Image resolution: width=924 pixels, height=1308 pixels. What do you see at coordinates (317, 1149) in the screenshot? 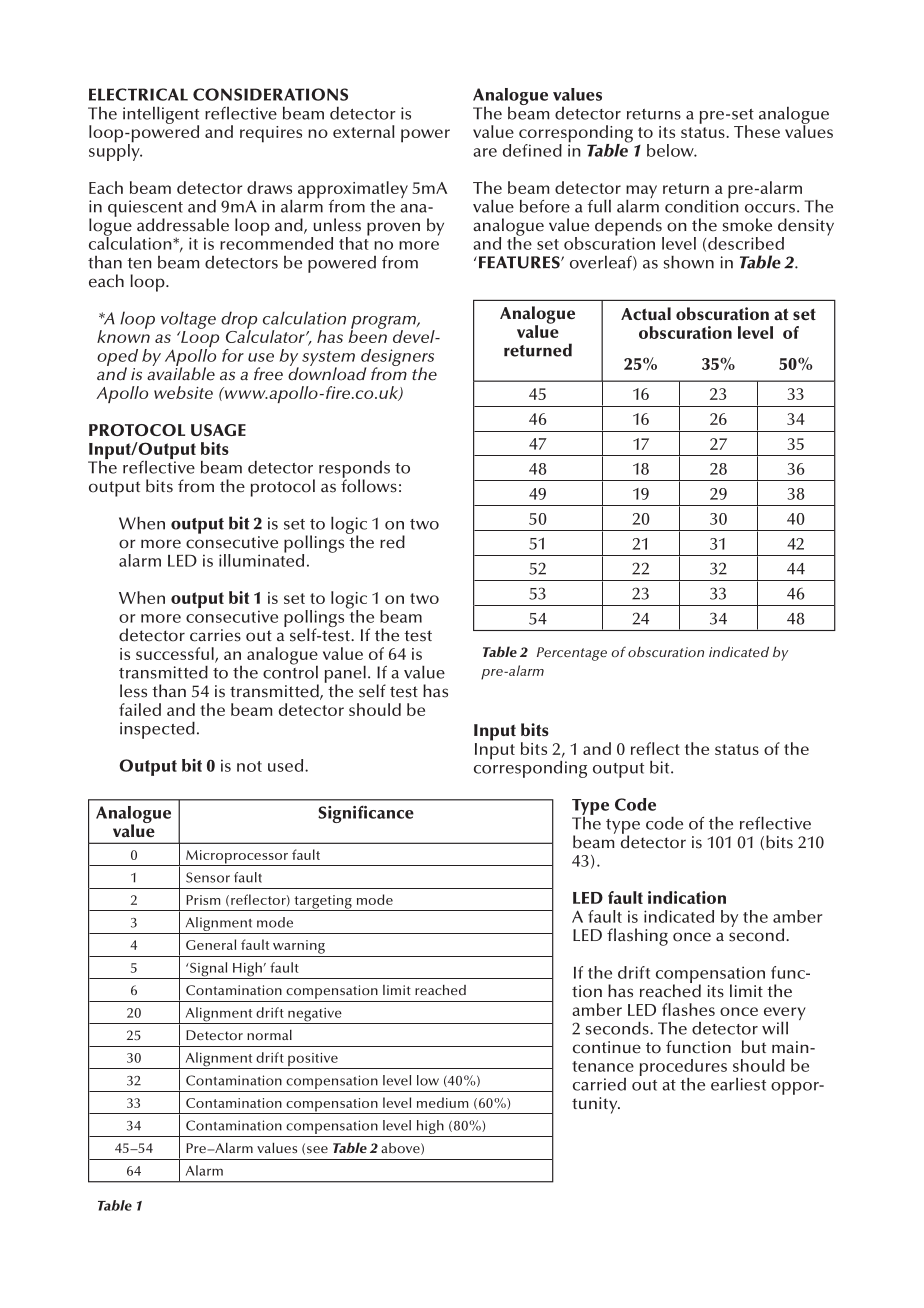
I see `see` at bounding box center [317, 1149].
